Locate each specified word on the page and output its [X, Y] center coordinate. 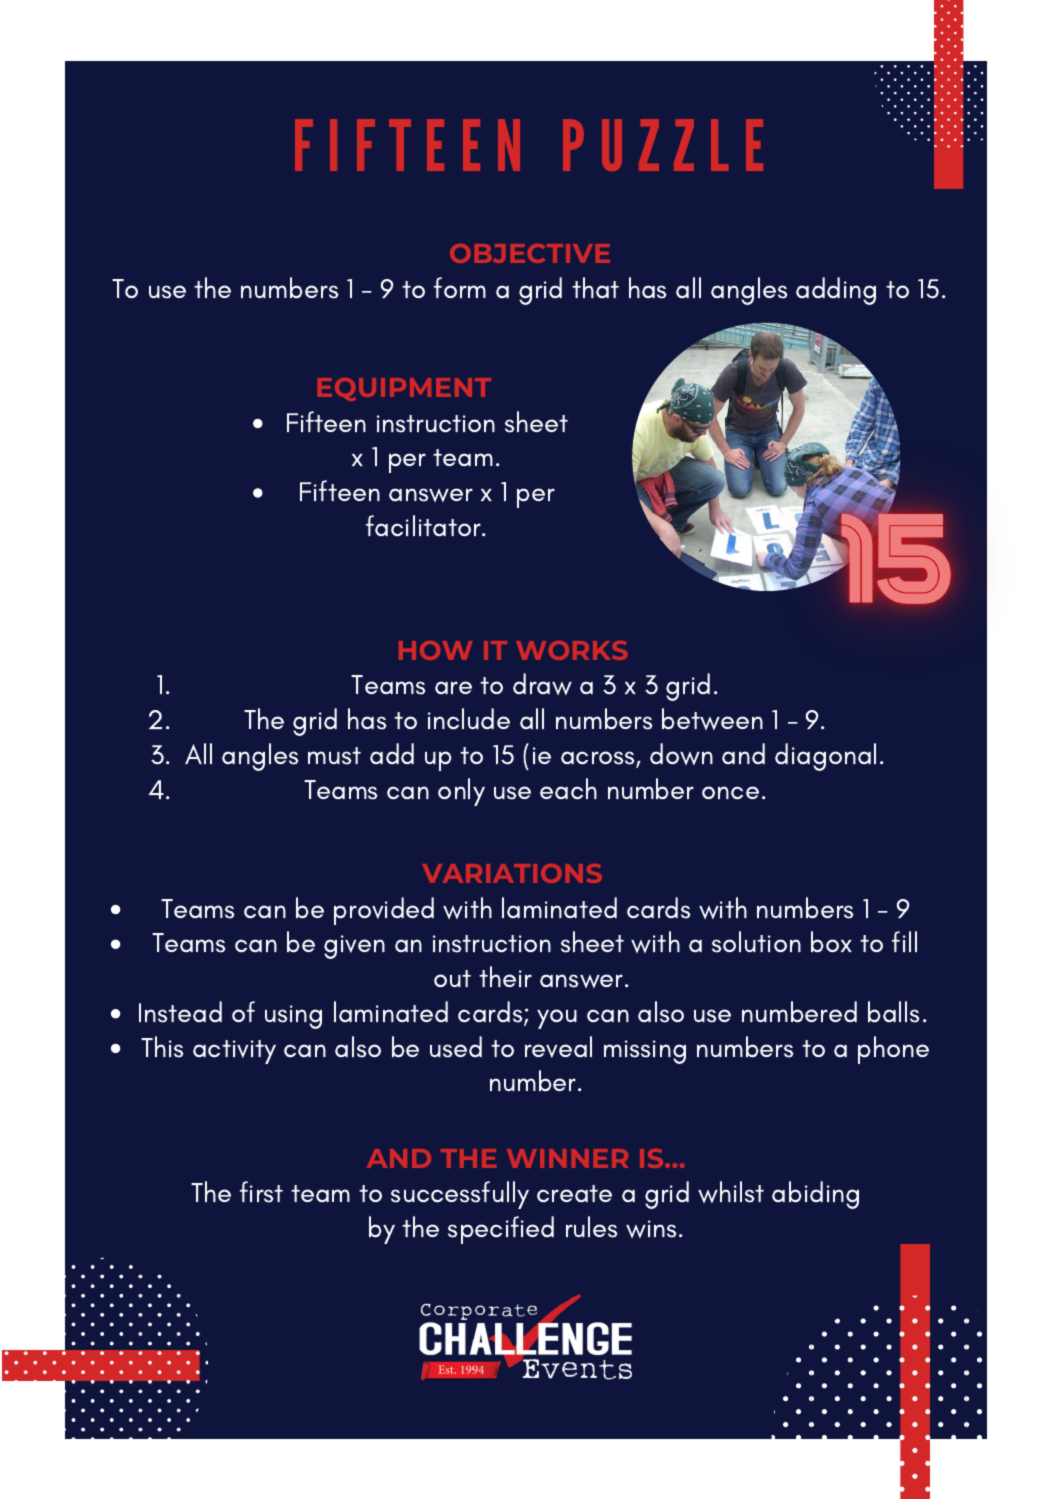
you [557, 1019]
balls [894, 1012]
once [730, 793]
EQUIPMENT [404, 389]
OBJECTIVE [530, 253]
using [293, 1017]
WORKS [571, 650]
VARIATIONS [512, 873]
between [712, 719]
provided [384, 911]
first [261, 1192]
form [460, 287]
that [595, 287]
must [334, 756]
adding [836, 291]
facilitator [424, 526]
